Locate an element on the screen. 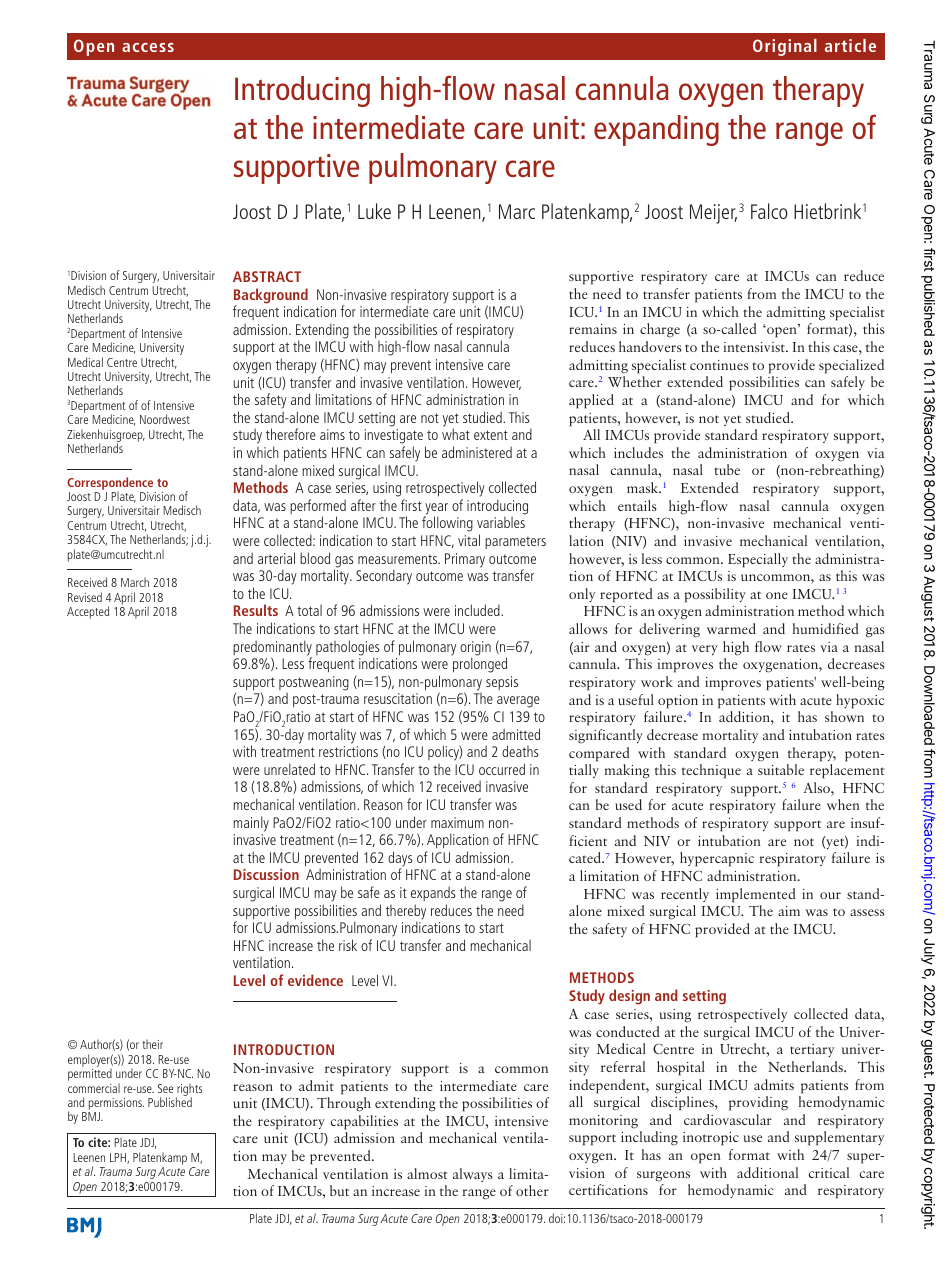 This screenshot has width=952, height=1270. mainly is located at coordinates (251, 824).
